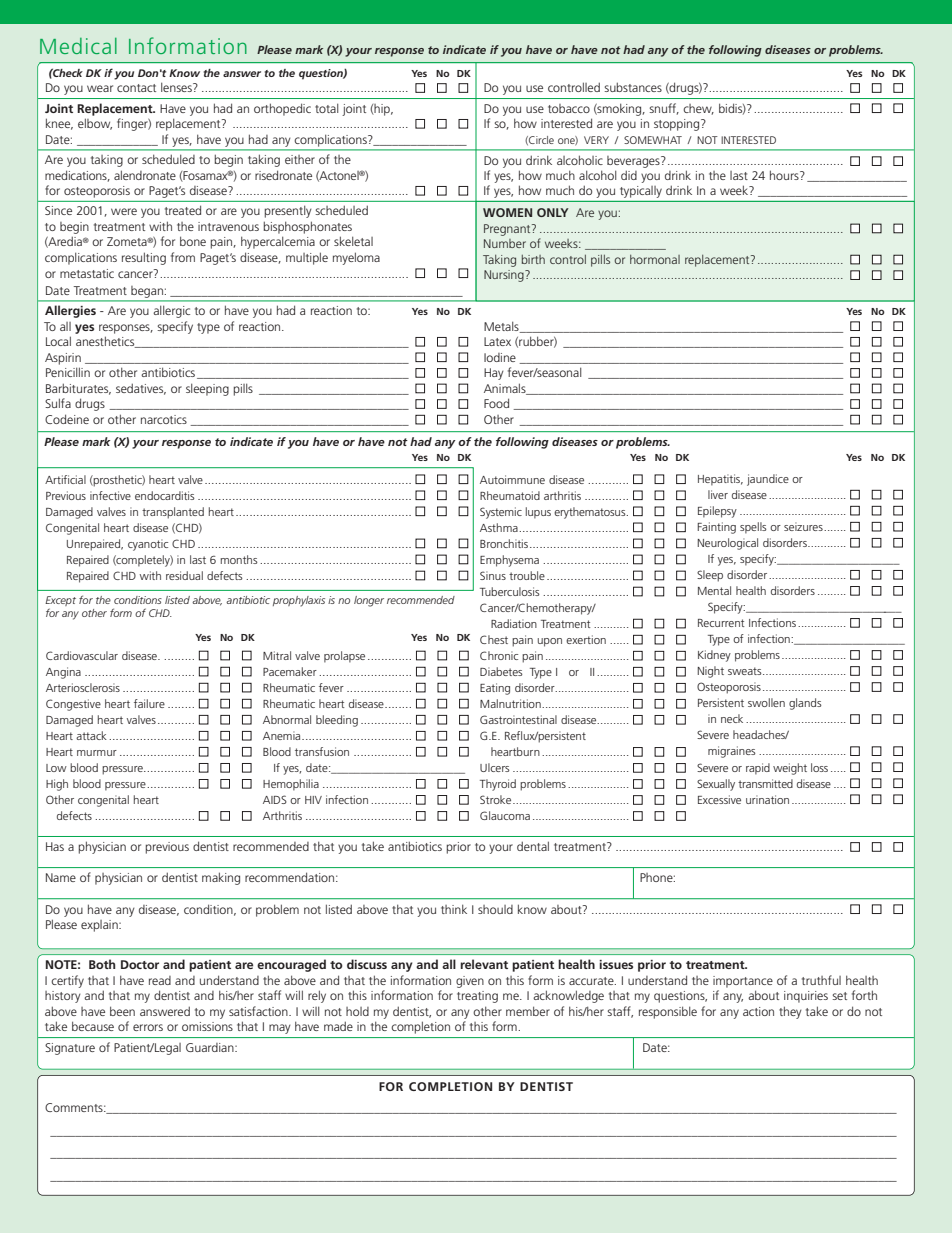 The width and height of the screenshot is (952, 1233). I want to click on Latex, so click(497, 341).
